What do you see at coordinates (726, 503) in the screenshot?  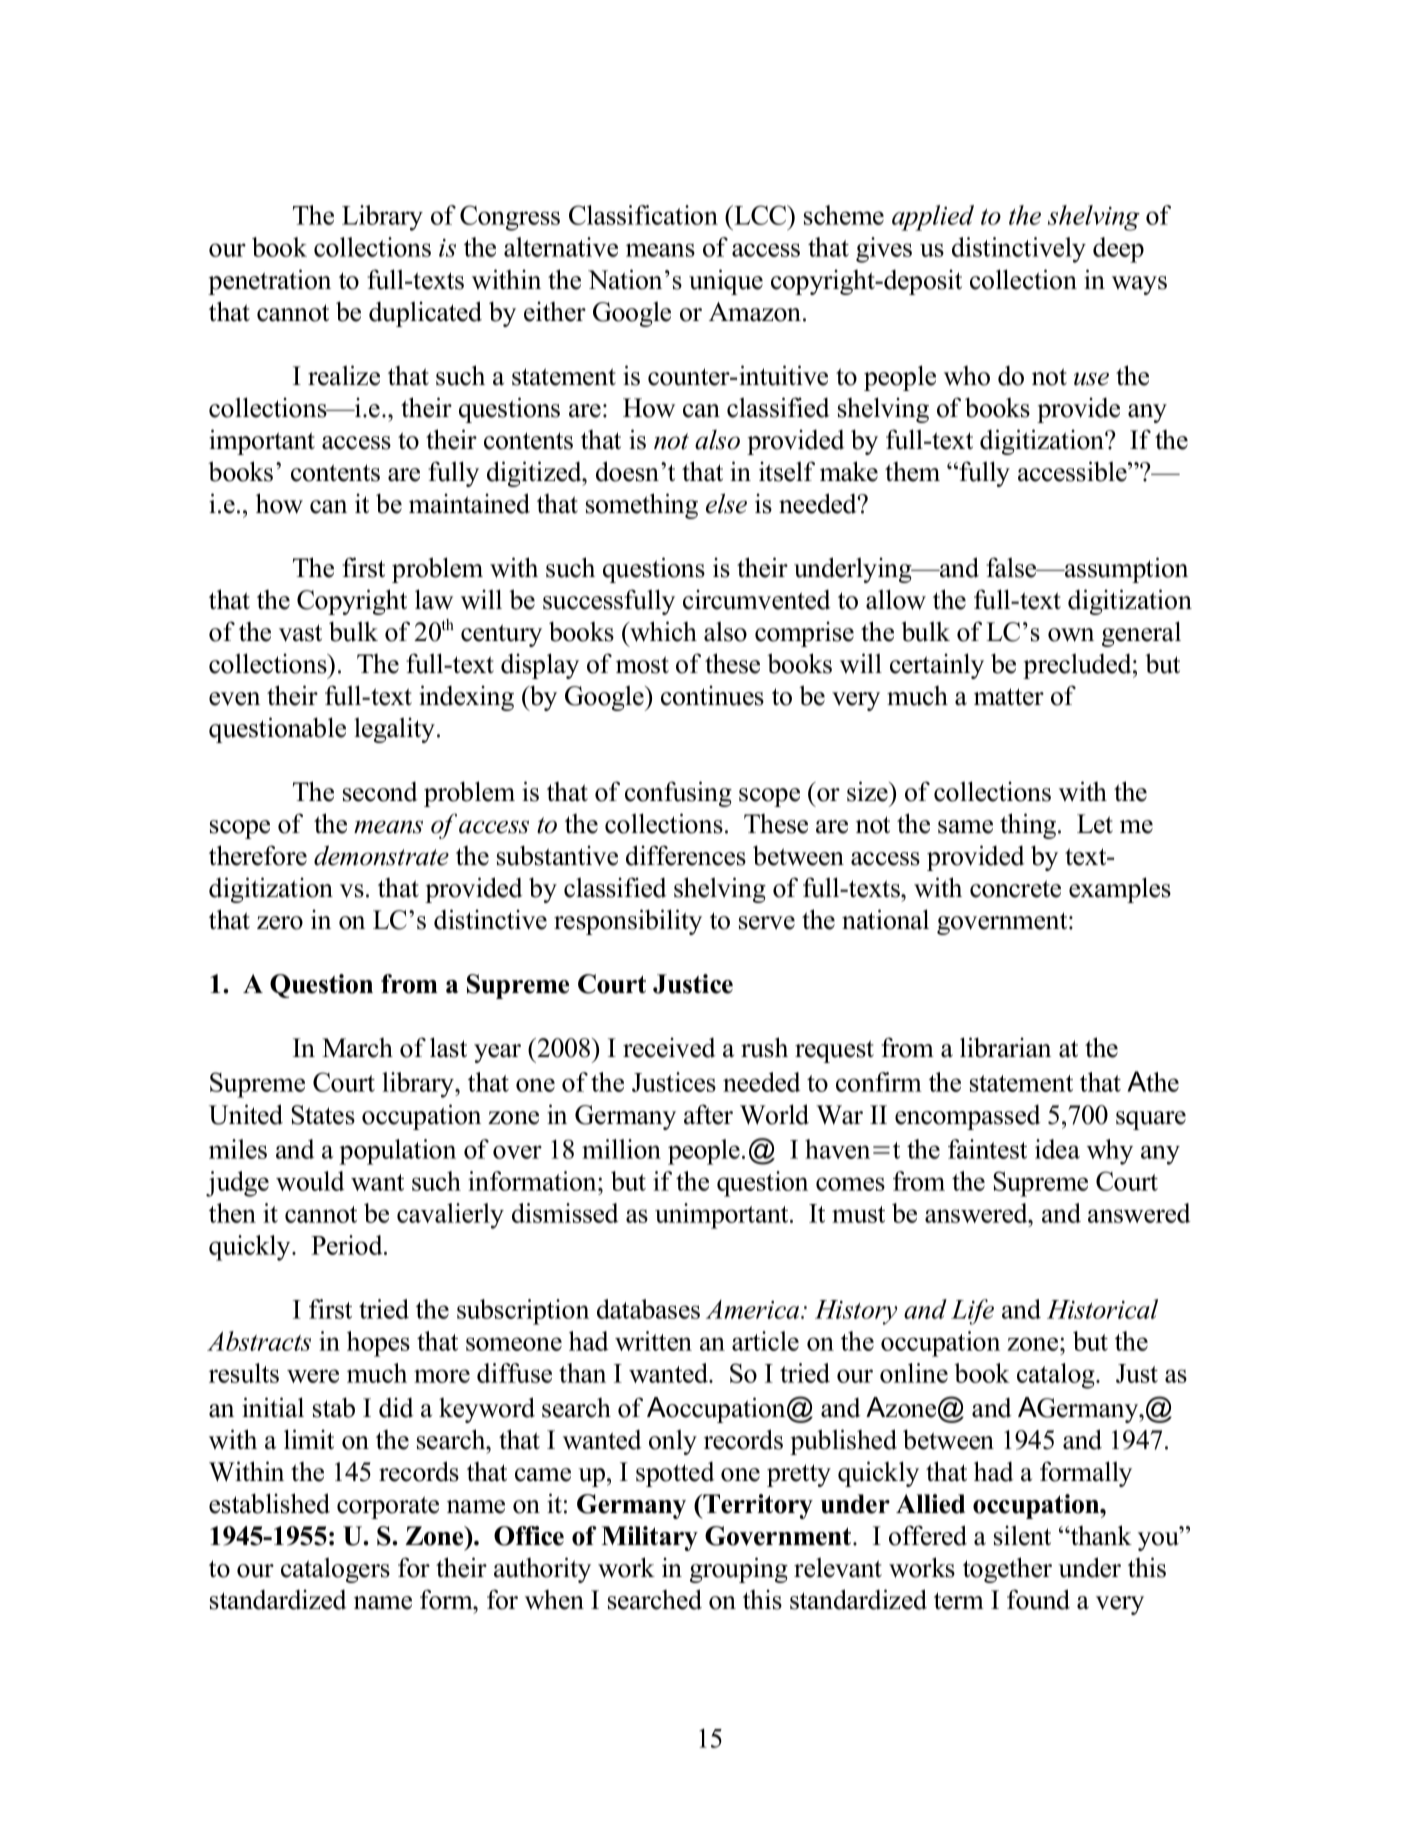 I see `else` at bounding box center [726, 503].
